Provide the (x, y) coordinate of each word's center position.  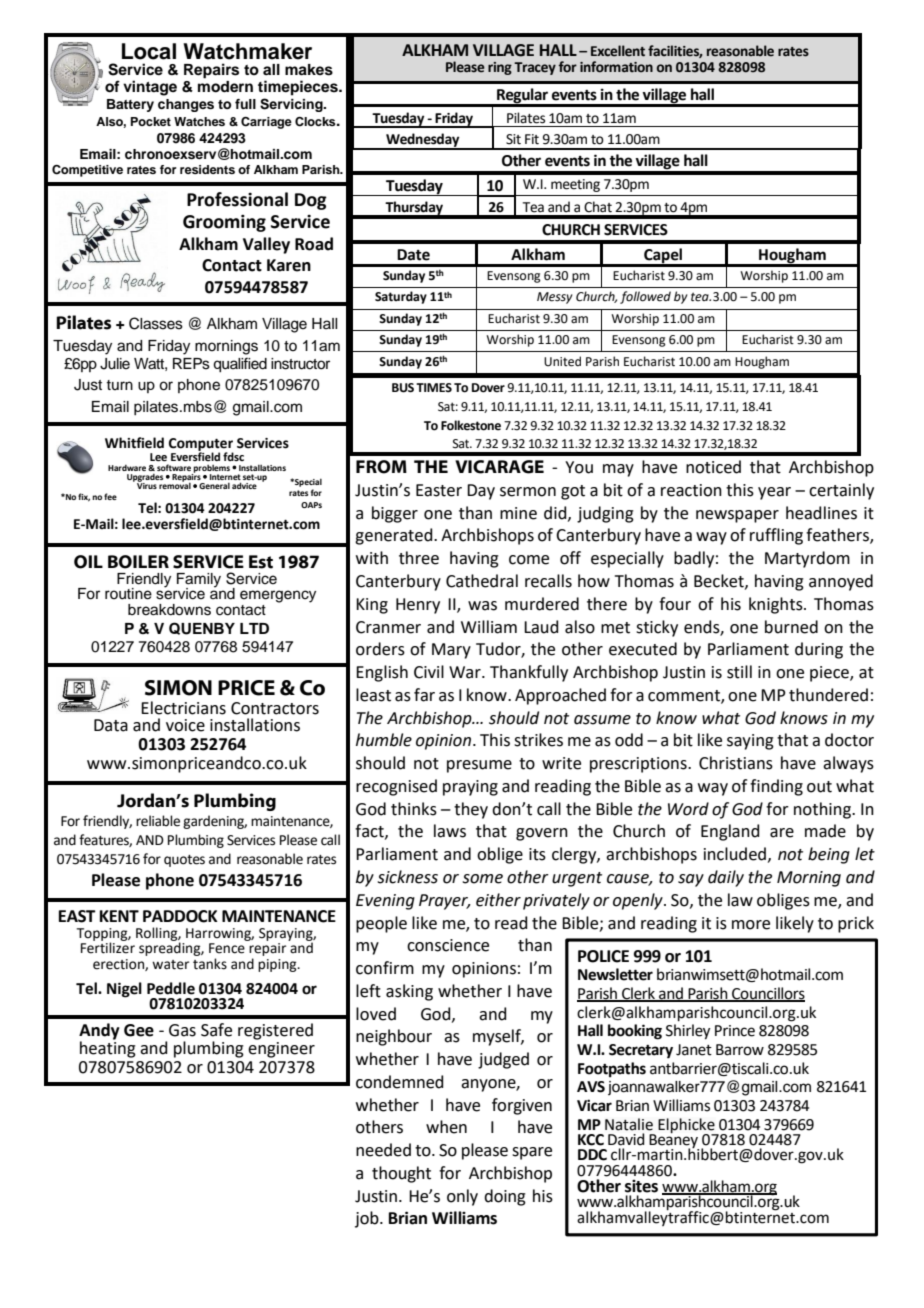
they (471, 810)
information (616, 67)
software (174, 467)
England (730, 832)
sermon (528, 492)
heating (108, 1048)
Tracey (535, 68)
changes (186, 105)
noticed (713, 467)
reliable (158, 821)
